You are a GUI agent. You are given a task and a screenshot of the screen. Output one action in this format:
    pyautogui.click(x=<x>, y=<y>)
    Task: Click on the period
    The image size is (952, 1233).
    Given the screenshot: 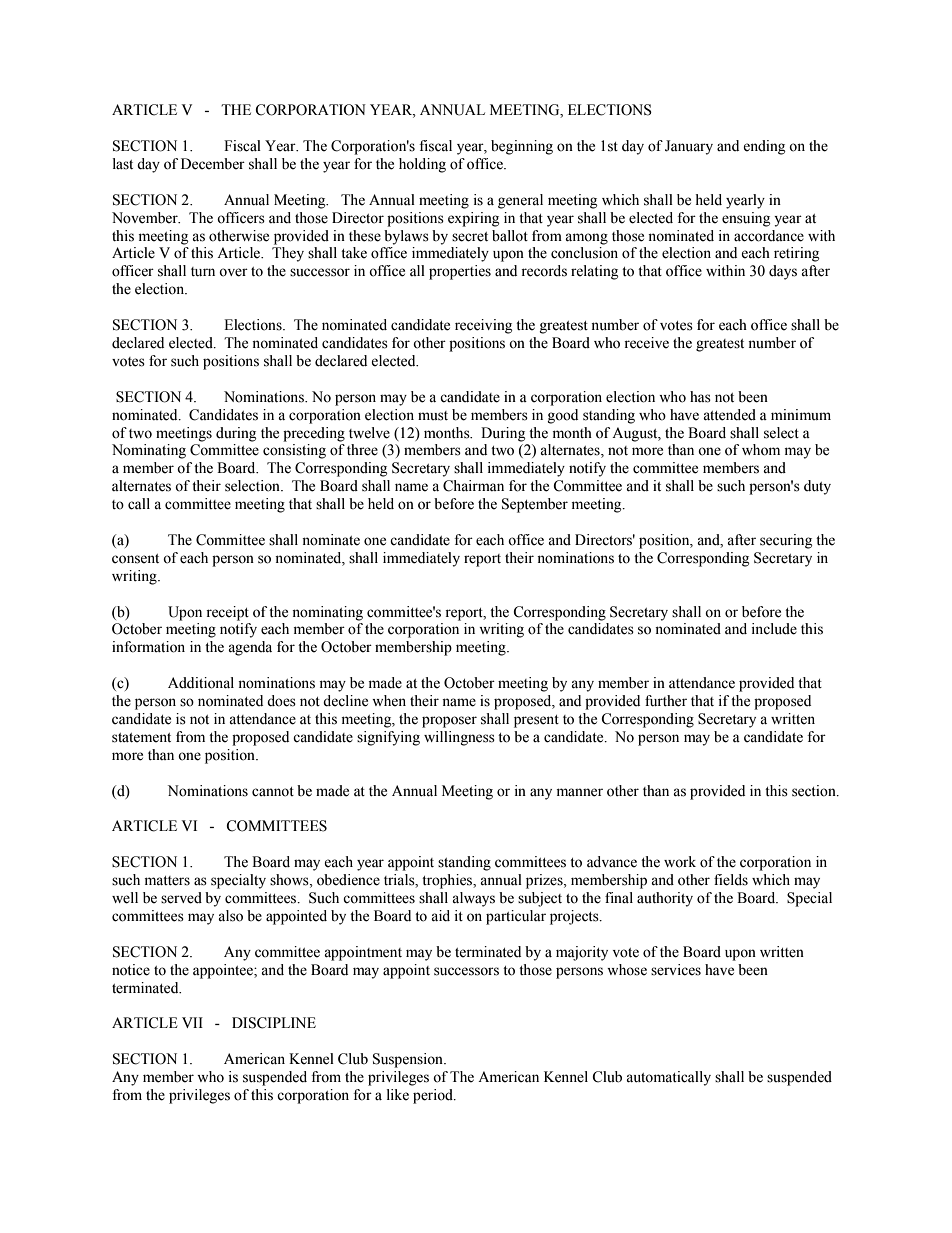 What is the action you would take?
    pyautogui.click(x=434, y=1096)
